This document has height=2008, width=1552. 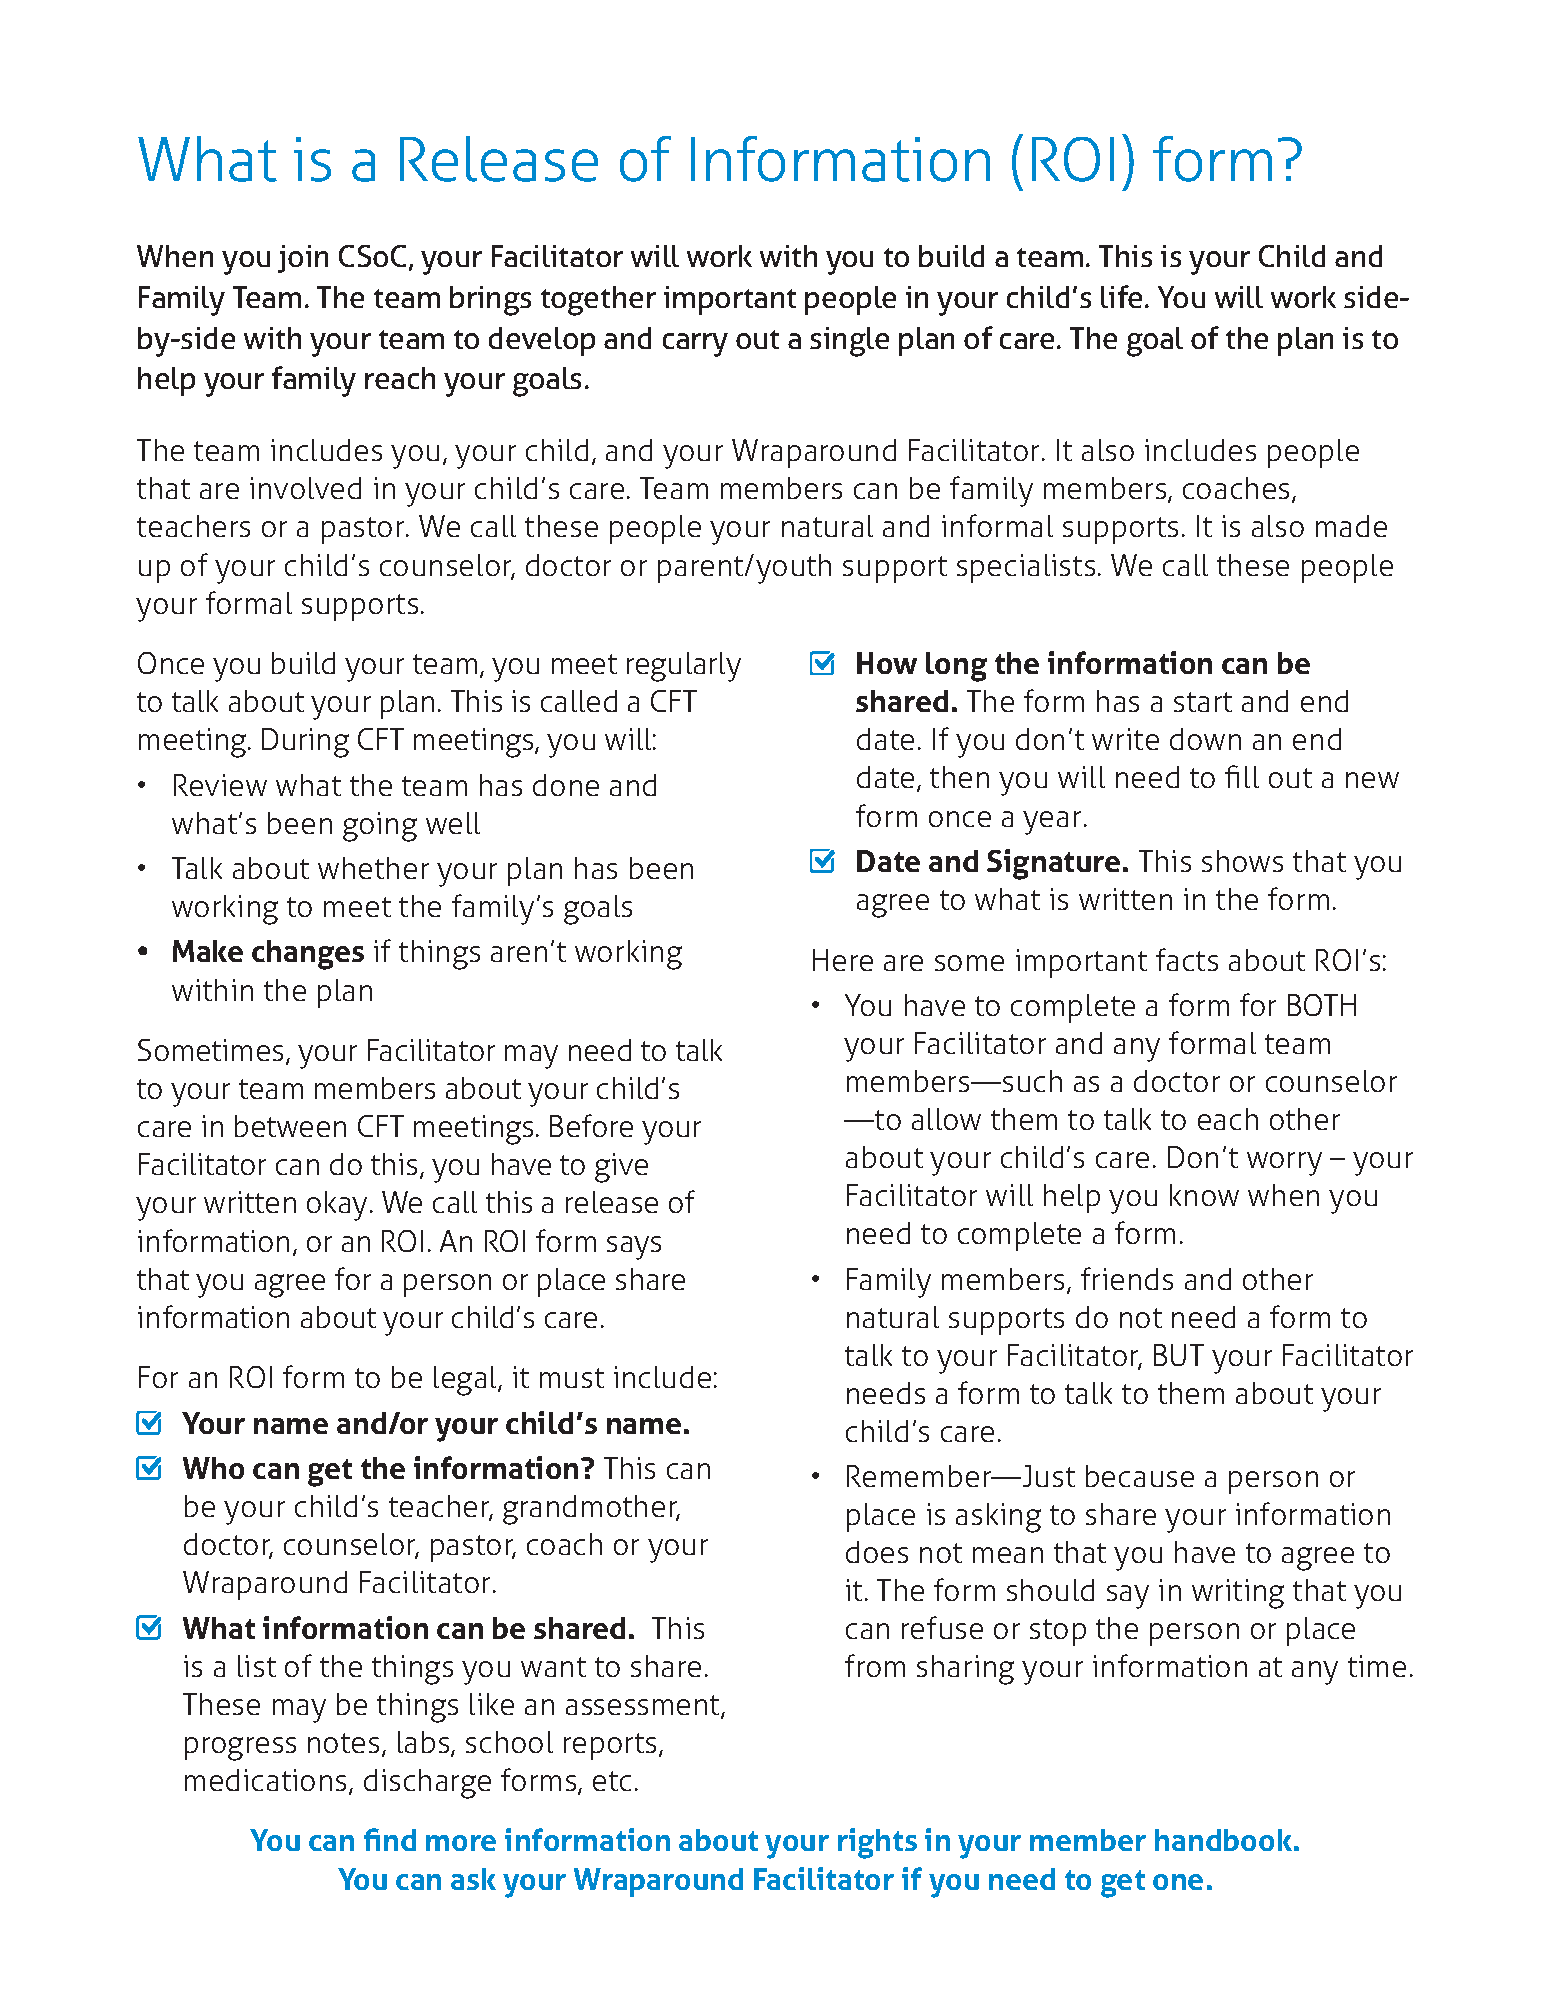 What do you see at coordinates (959, 777) in the document?
I see `then` at bounding box center [959, 777].
